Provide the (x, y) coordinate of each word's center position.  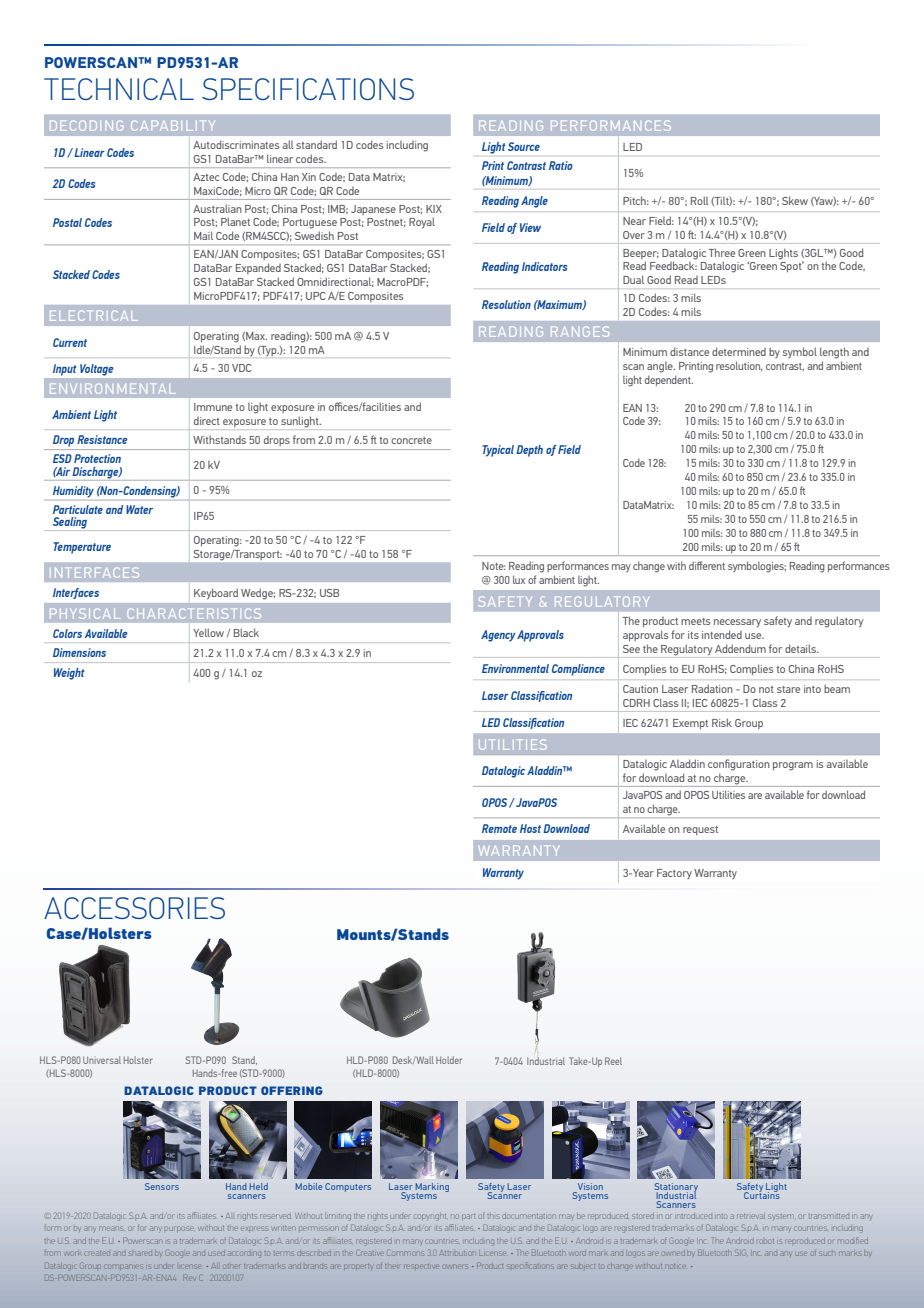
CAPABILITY (173, 125)
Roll (700, 200)
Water (139, 509)
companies (125, 1267)
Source (524, 146)
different (707, 565)
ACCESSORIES (134, 908)
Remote (499, 828)
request (700, 830)
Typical (498, 451)
